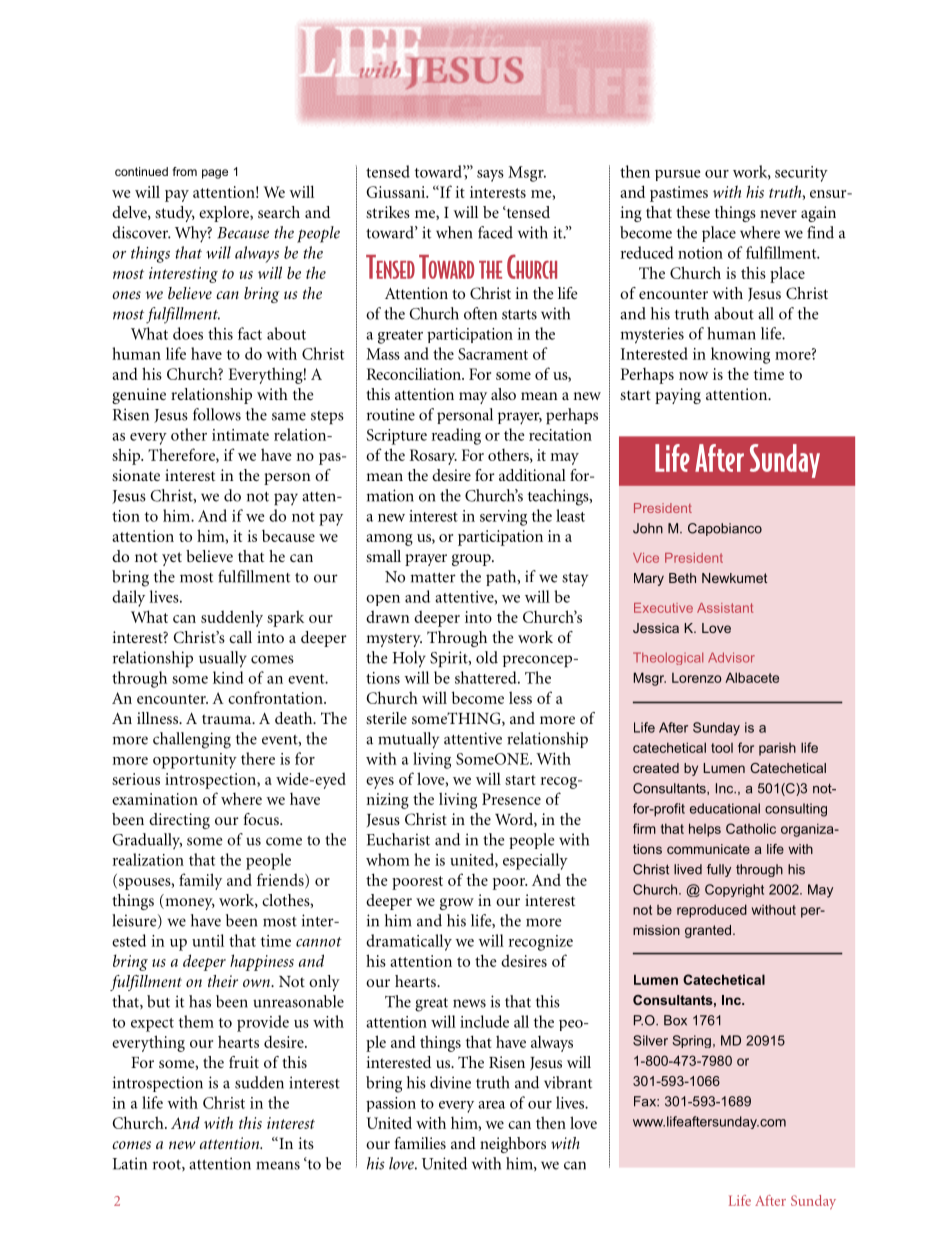  Describe the element at coordinates (130, 1163) in the page. I see `Latin` at that location.
